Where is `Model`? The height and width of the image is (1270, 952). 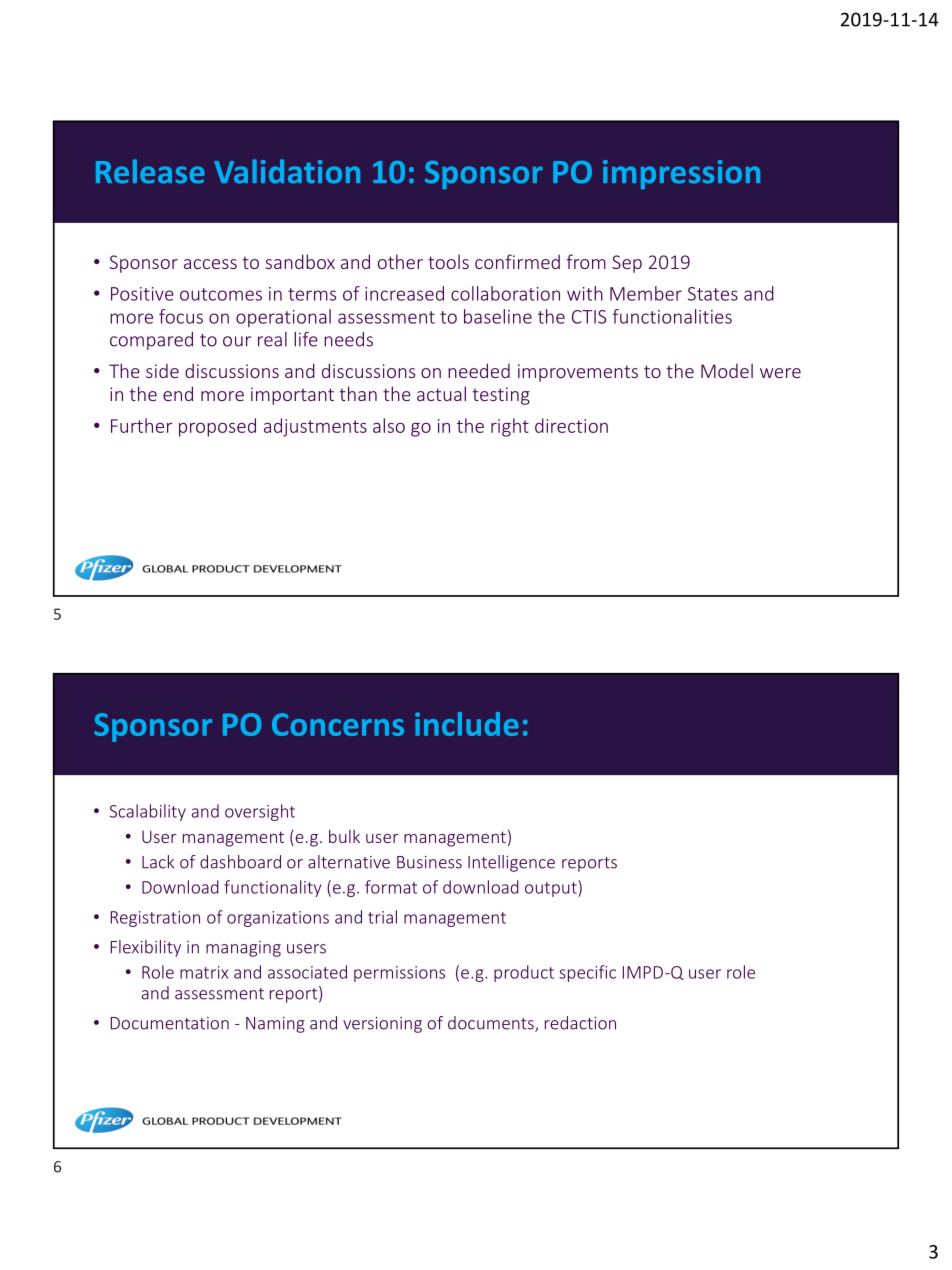 Model is located at coordinates (727, 370).
